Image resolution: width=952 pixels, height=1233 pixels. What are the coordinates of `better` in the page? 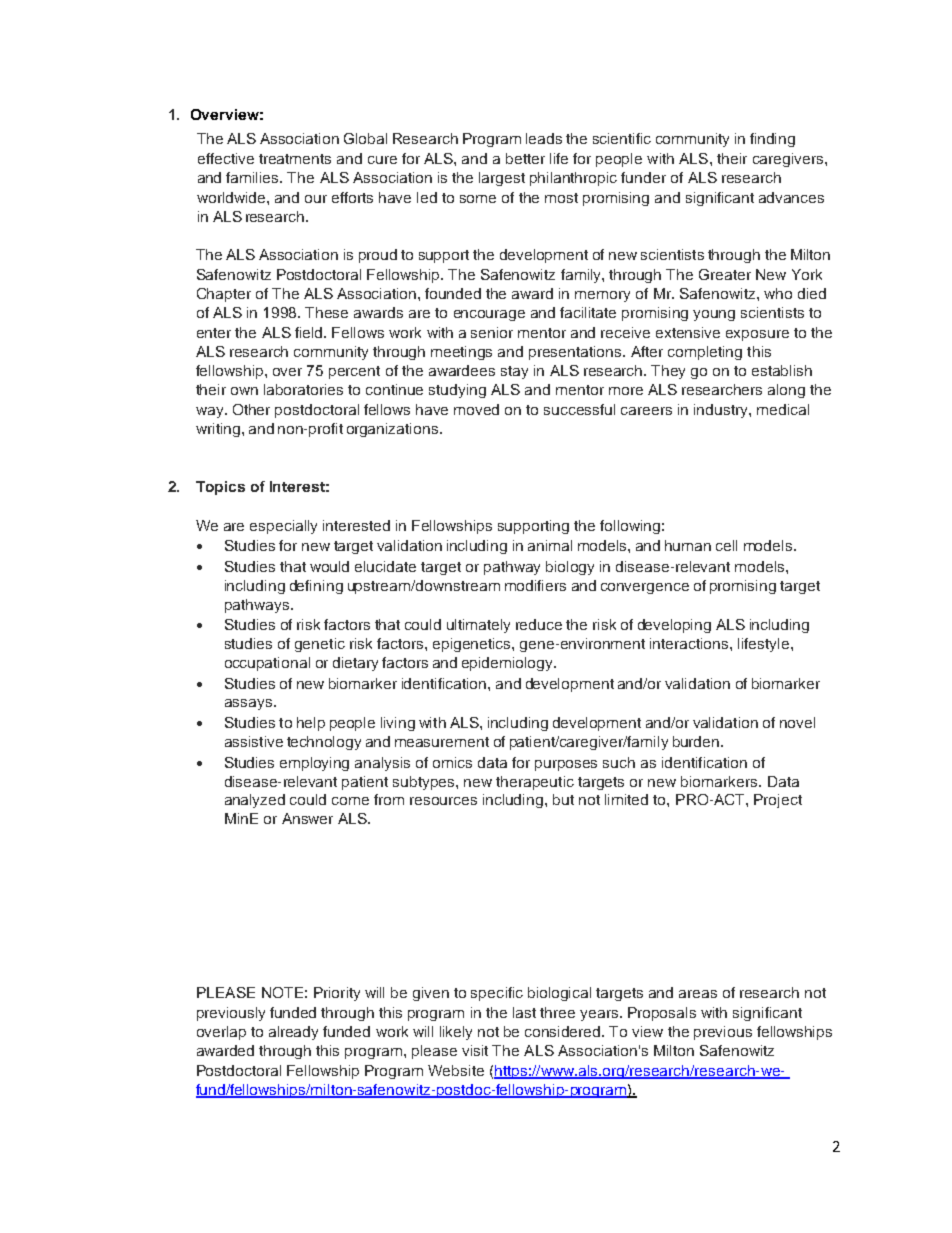 It's located at (525, 158).
